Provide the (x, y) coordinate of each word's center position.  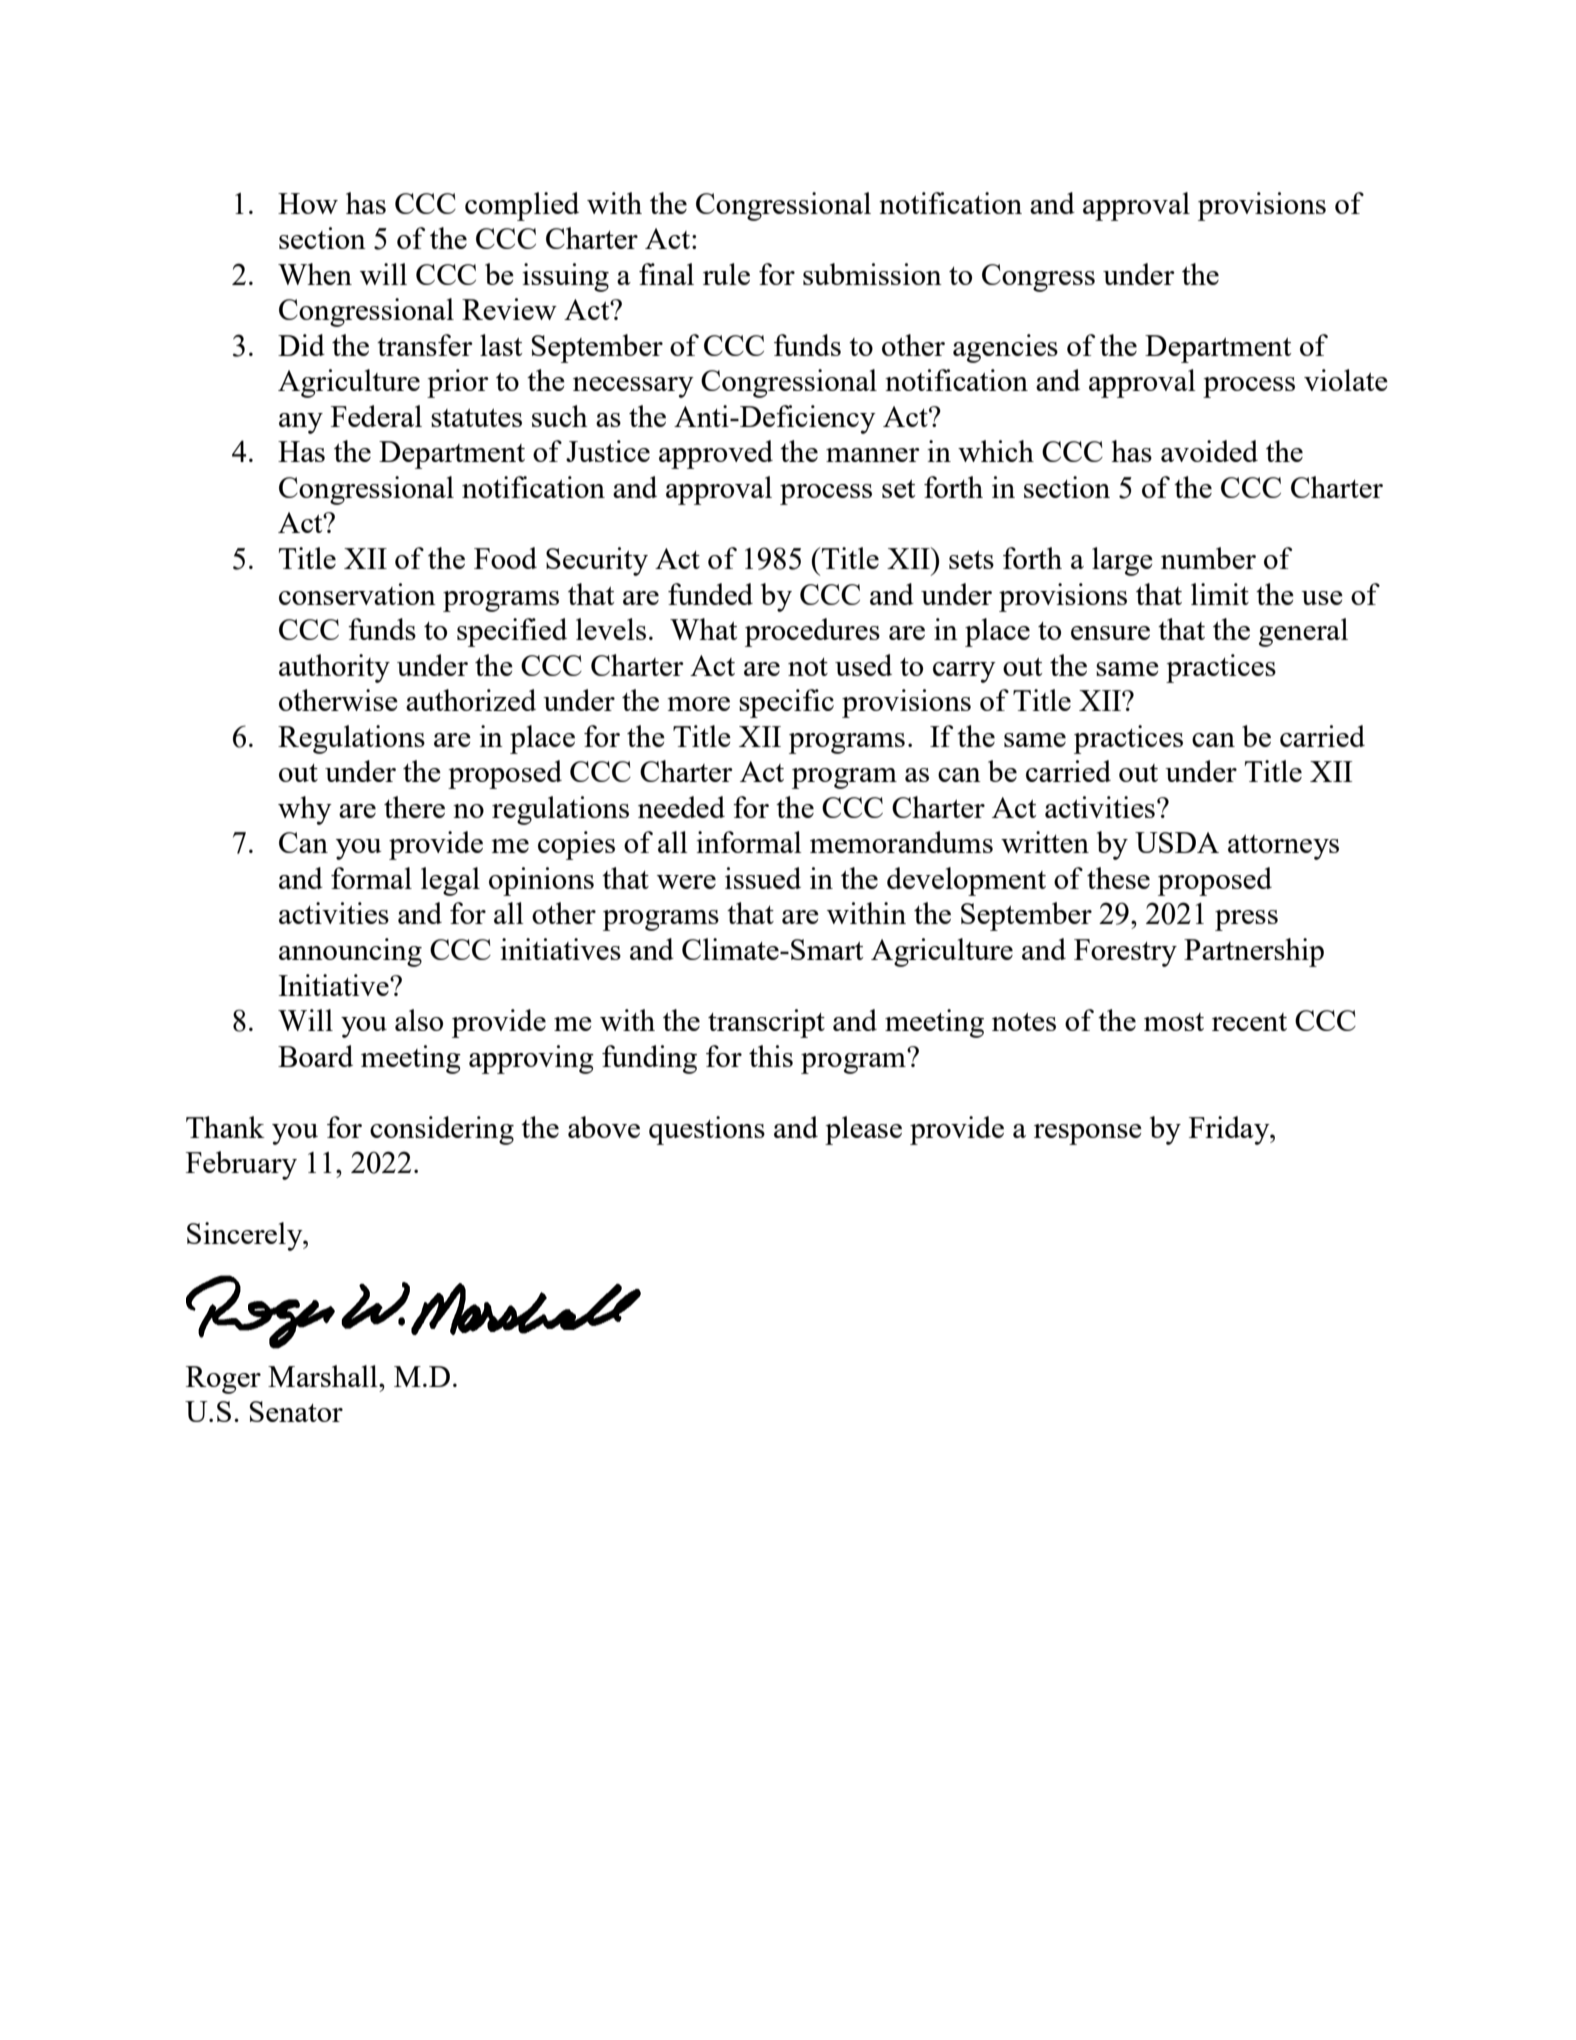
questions (707, 1130)
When (315, 274)
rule (726, 274)
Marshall (324, 1376)
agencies (1005, 348)
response (1088, 1134)
